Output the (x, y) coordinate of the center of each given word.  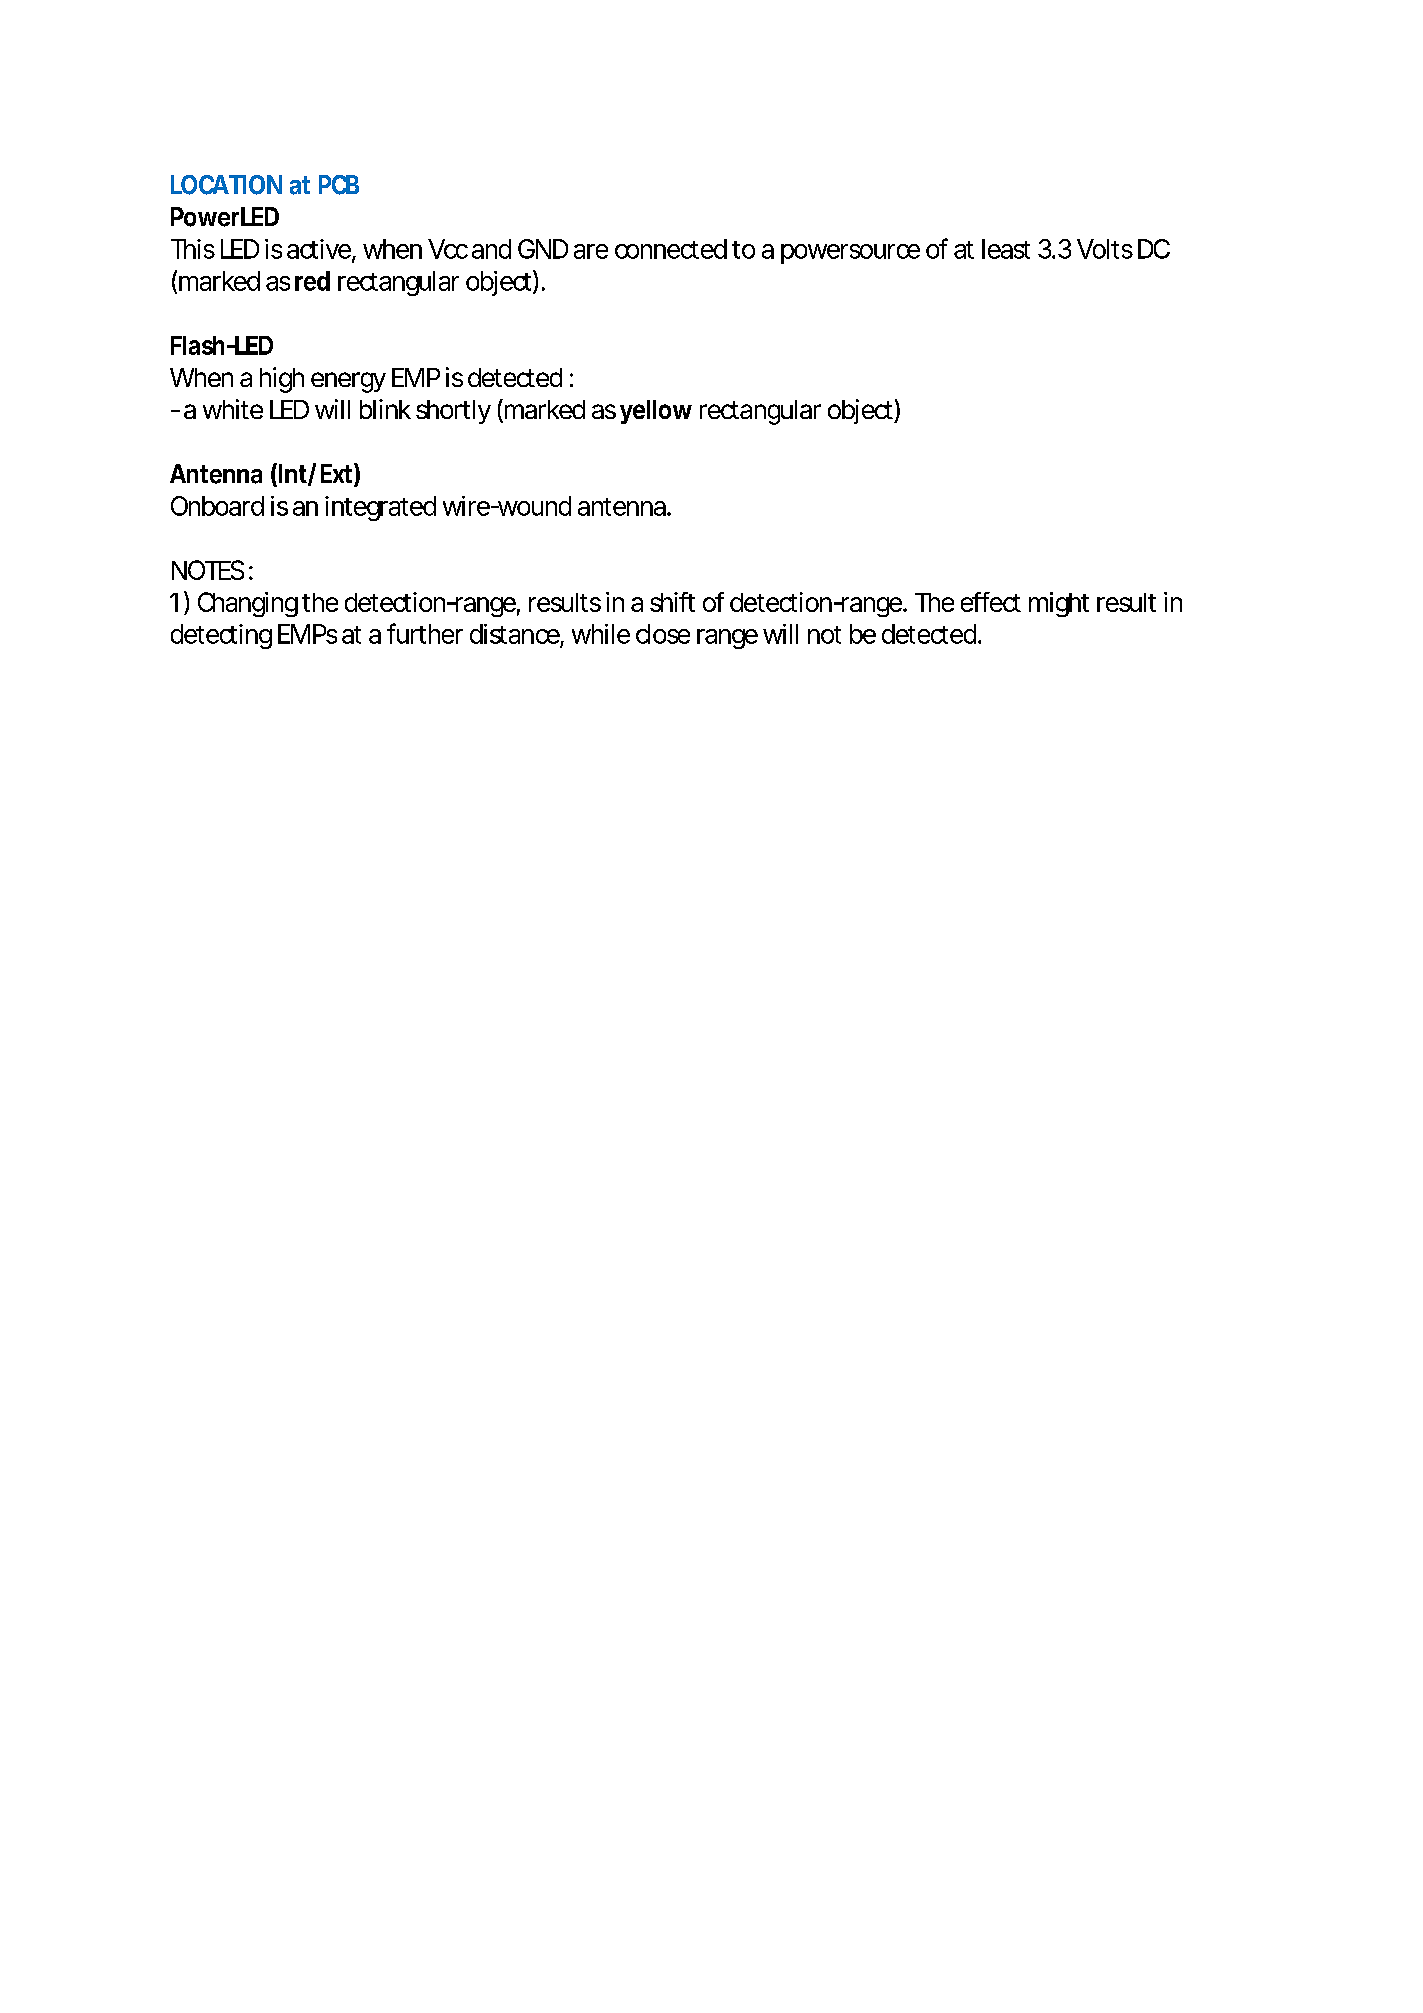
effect (991, 602)
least (1006, 249)
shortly (453, 412)
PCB (339, 185)
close (663, 634)
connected (671, 249)
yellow (656, 412)
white (233, 409)
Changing (248, 604)
